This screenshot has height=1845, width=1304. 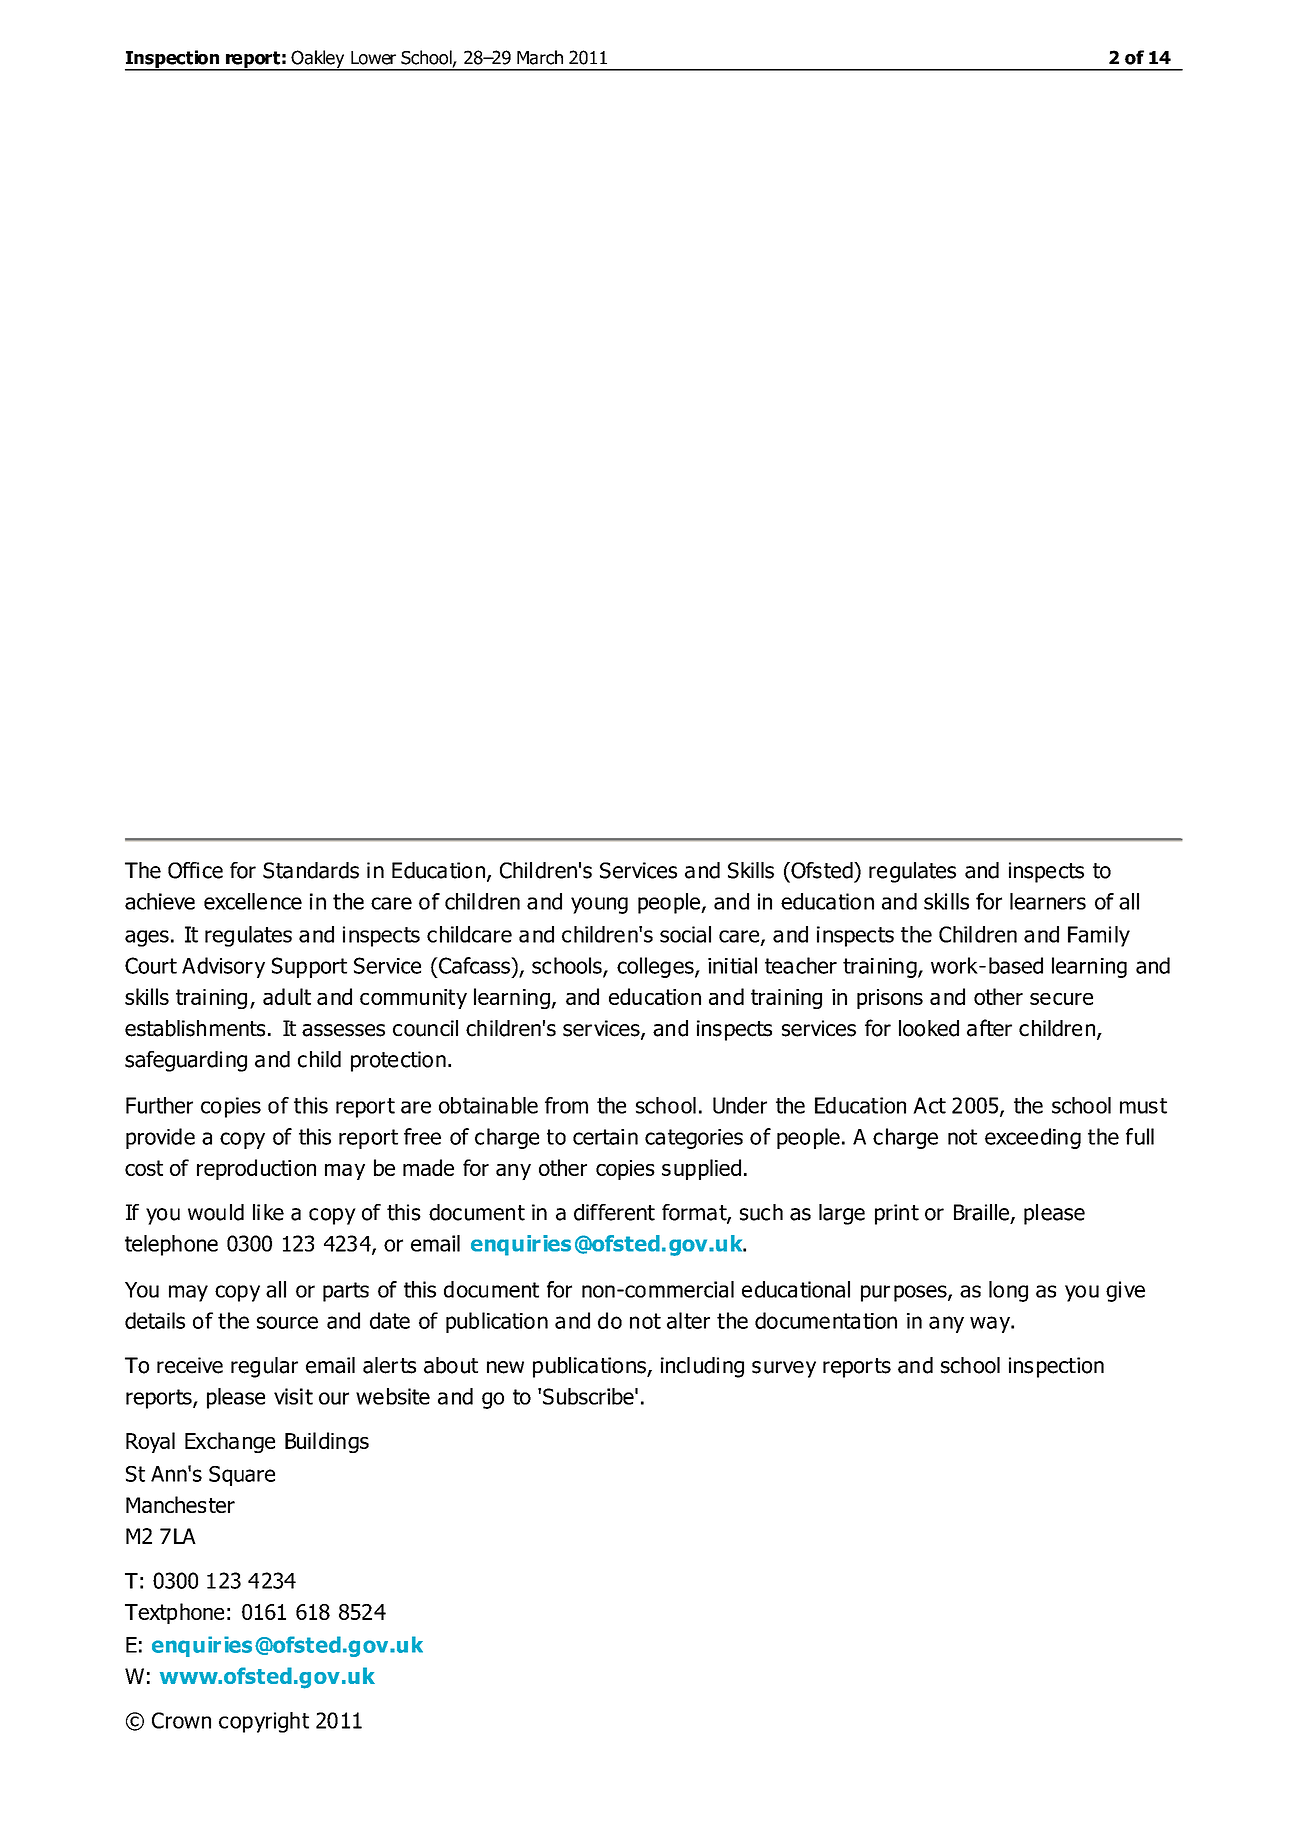 What do you see at coordinates (540, 57) in the screenshot?
I see `March` at bounding box center [540, 57].
